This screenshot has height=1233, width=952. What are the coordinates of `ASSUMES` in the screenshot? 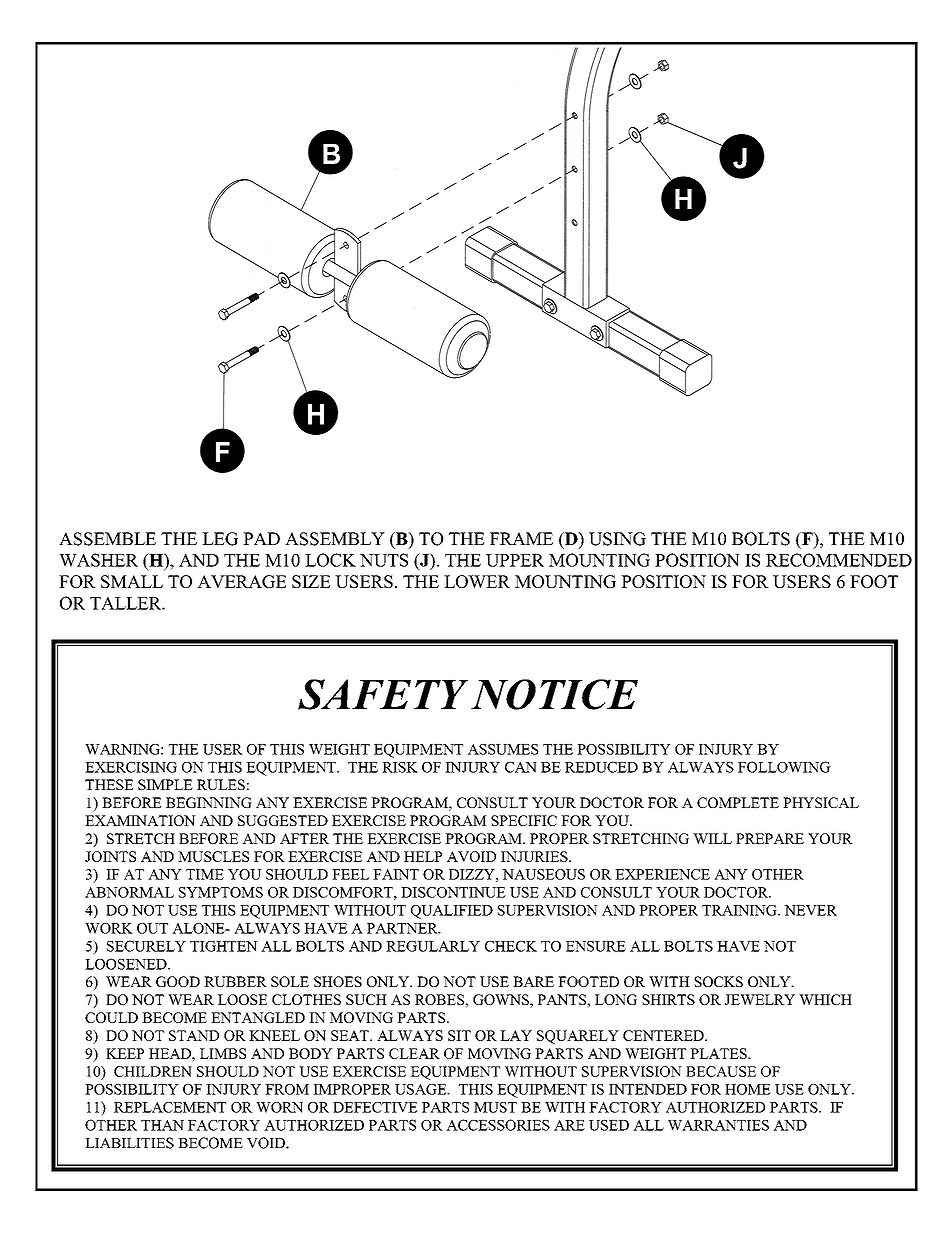 It's located at (503, 749).
